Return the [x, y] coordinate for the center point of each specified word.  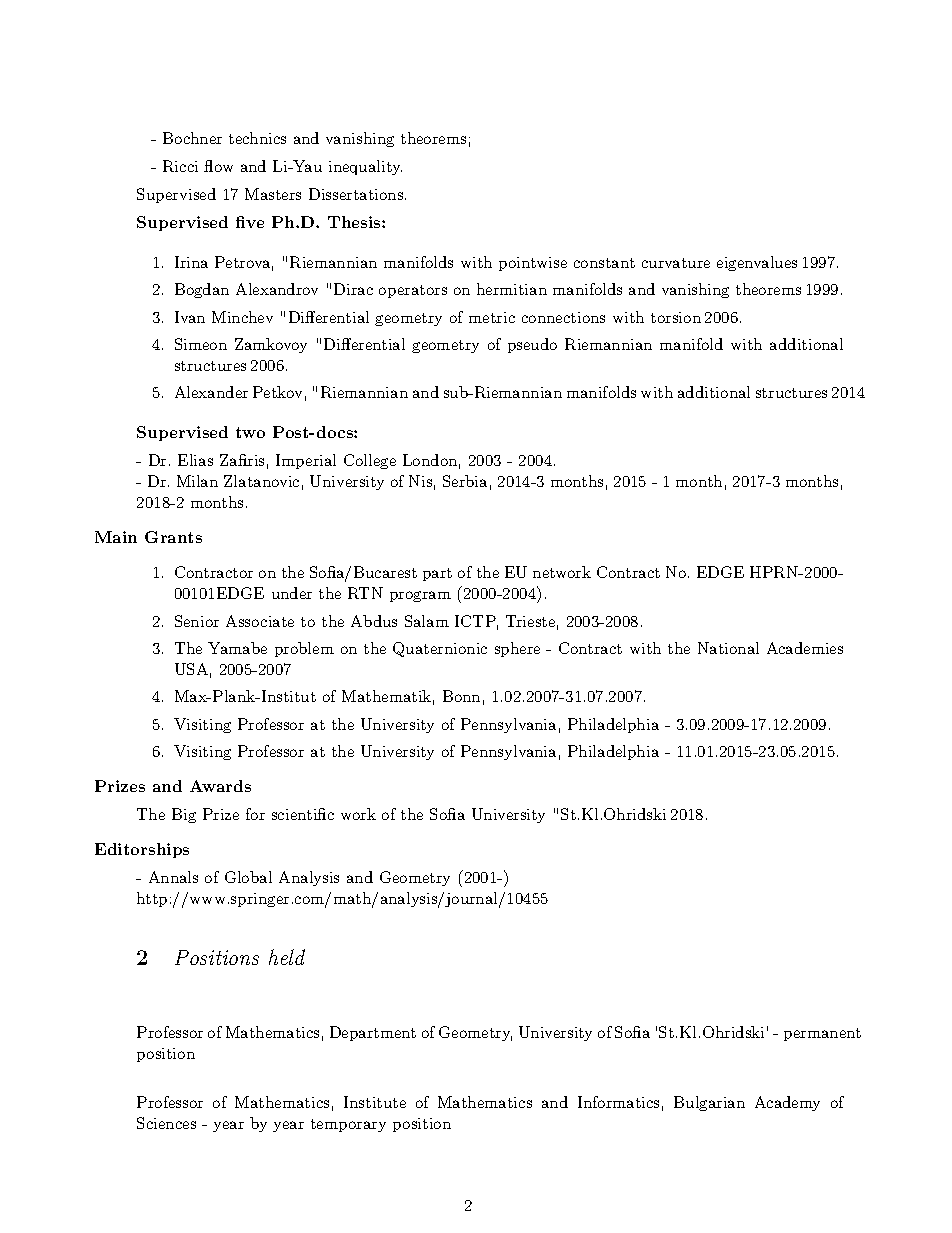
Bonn [461, 696]
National [728, 648]
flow [218, 166]
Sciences [166, 1123]
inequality [365, 167]
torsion [676, 317]
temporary [348, 1125]
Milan [197, 481]
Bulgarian [709, 1103]
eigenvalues [757, 263]
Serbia [465, 481]
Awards [220, 786]
